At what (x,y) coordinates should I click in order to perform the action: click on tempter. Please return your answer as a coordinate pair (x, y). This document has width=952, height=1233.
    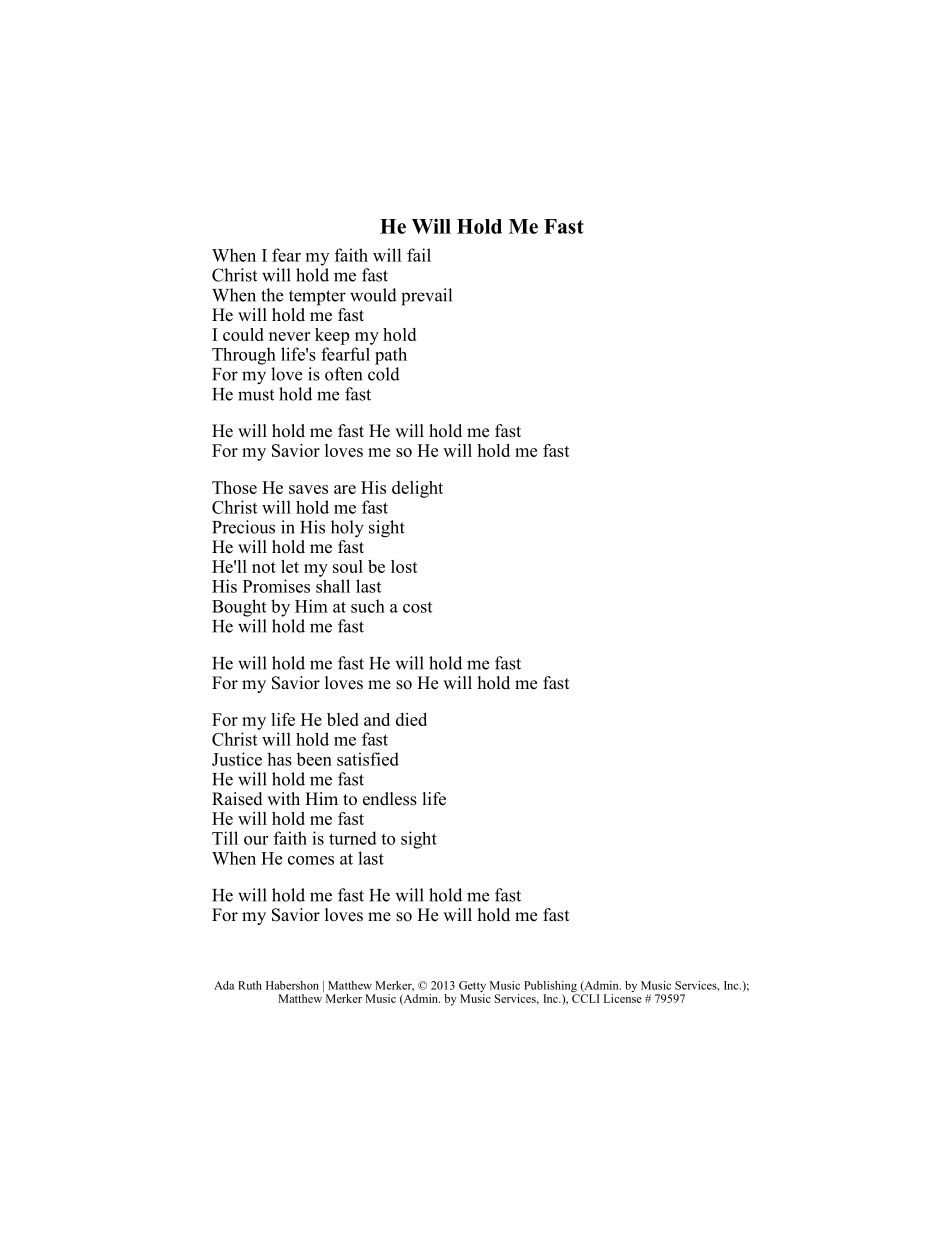
    Looking at the image, I should click on (317, 298).
